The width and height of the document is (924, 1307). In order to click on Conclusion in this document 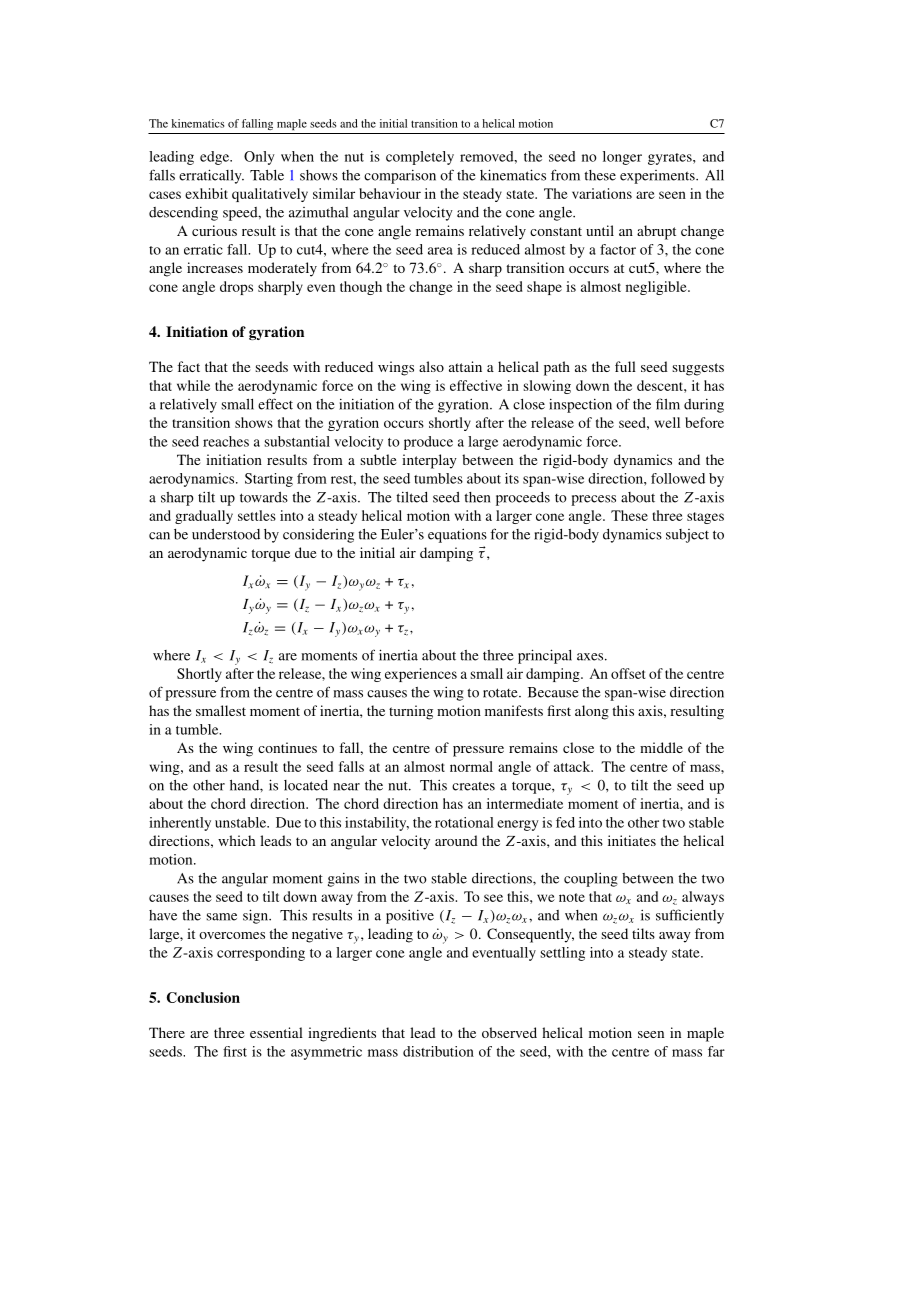, I will do `click(203, 997)`.
